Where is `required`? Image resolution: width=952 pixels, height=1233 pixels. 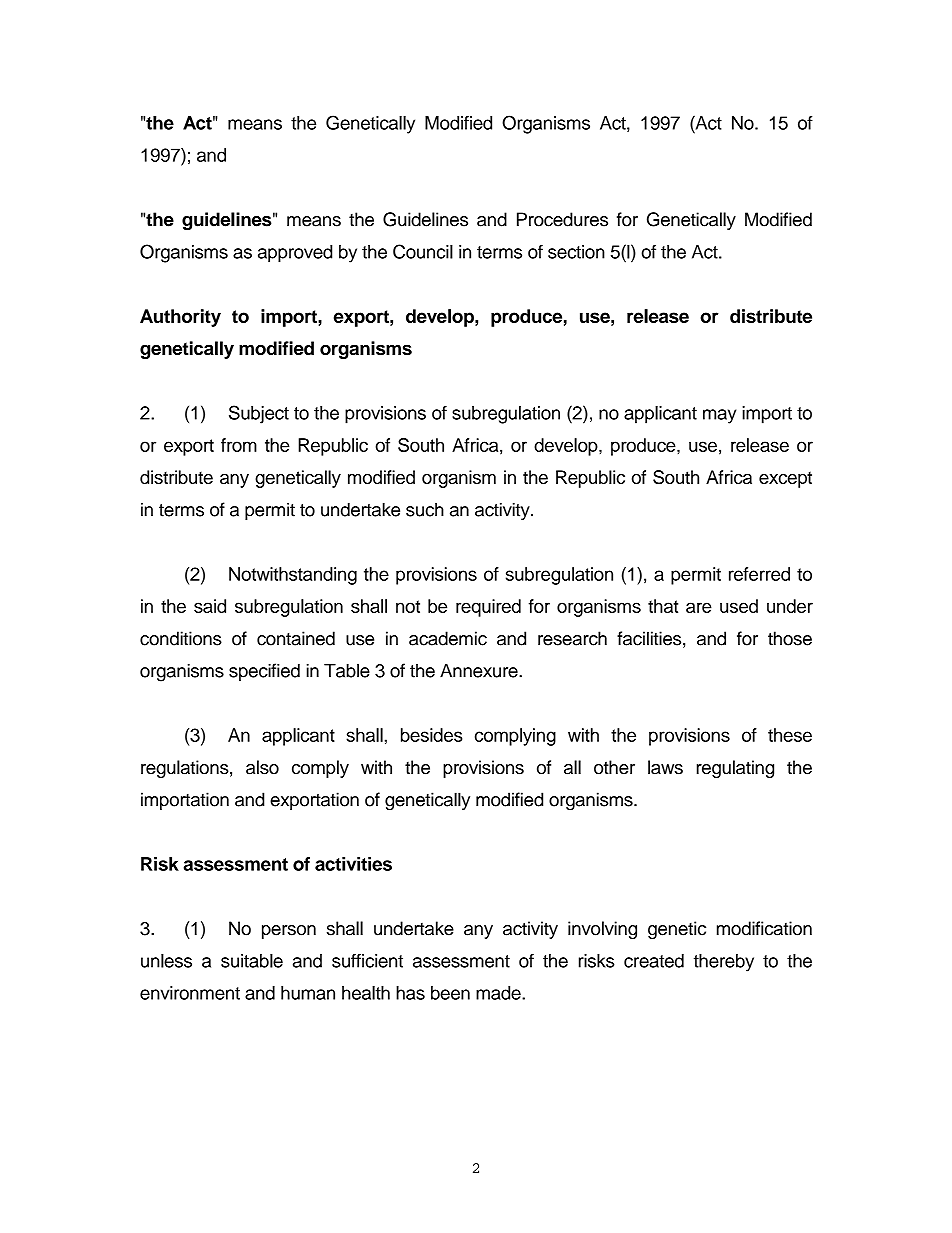 required is located at coordinates (488, 608).
